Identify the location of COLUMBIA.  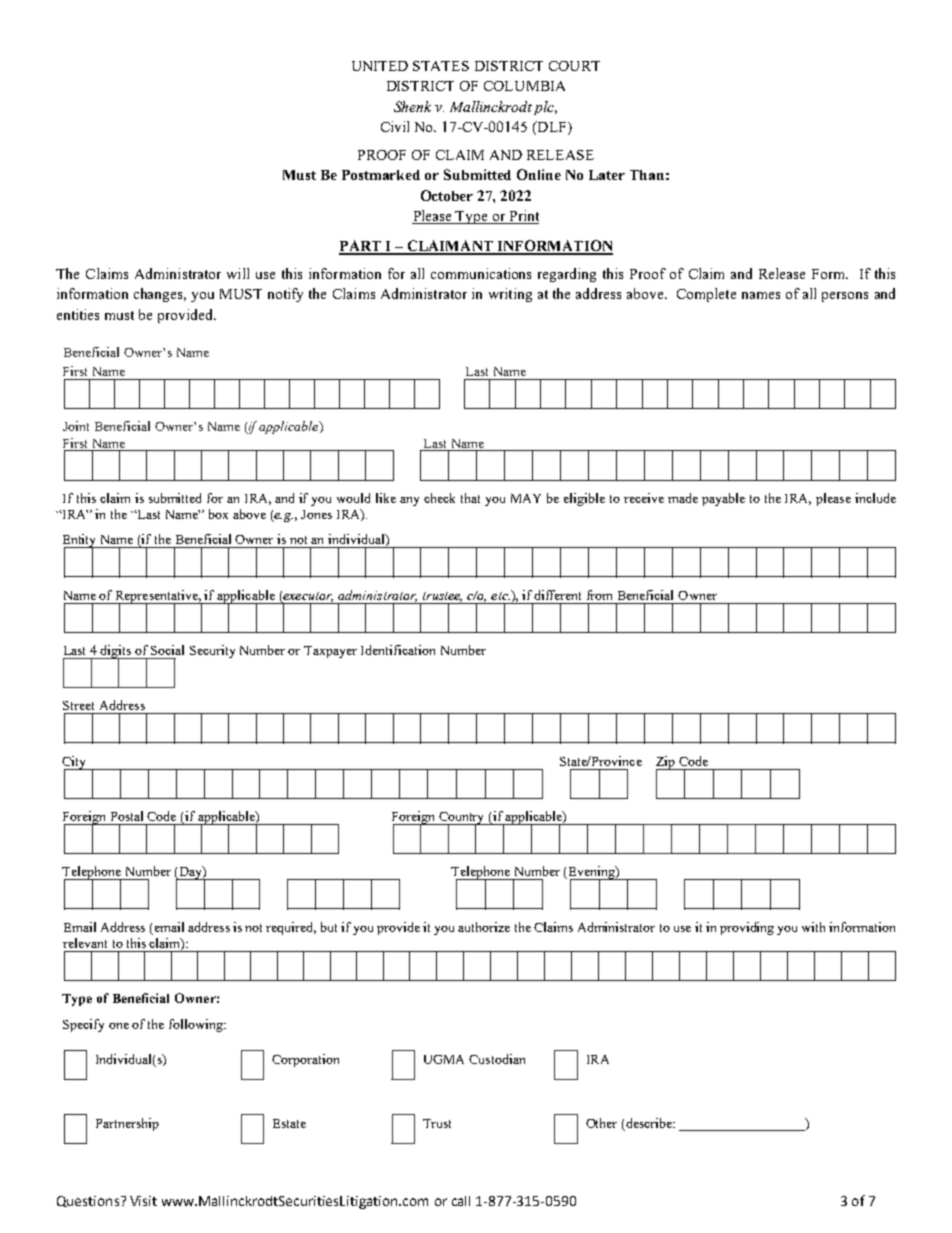
(524, 86).
